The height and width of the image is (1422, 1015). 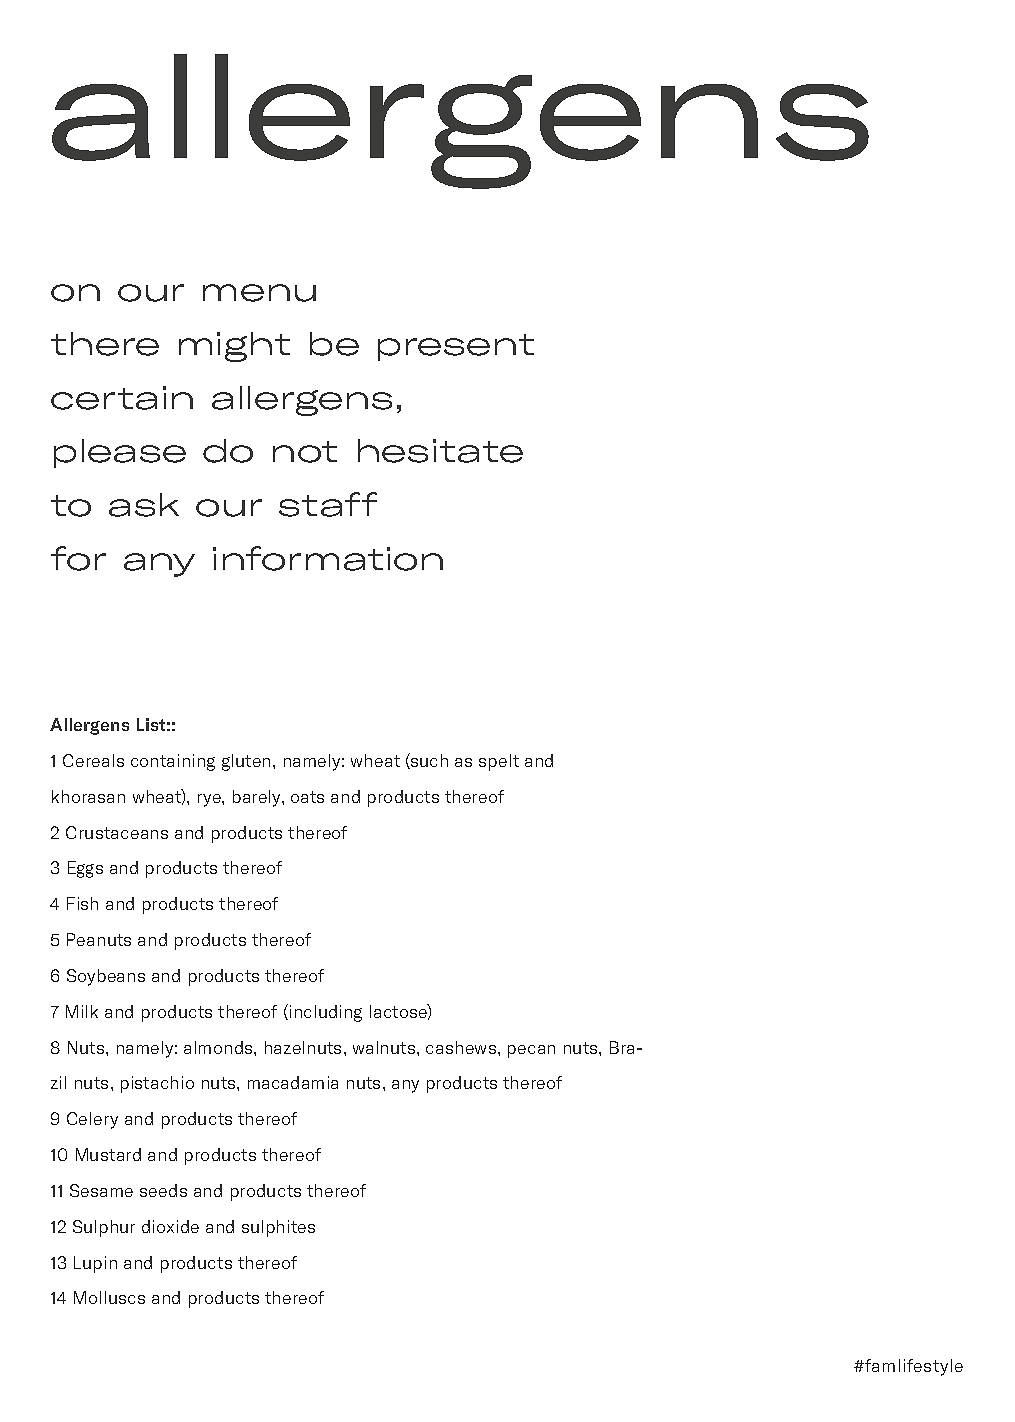 What do you see at coordinates (259, 293) in the image?
I see `menu` at bounding box center [259, 293].
